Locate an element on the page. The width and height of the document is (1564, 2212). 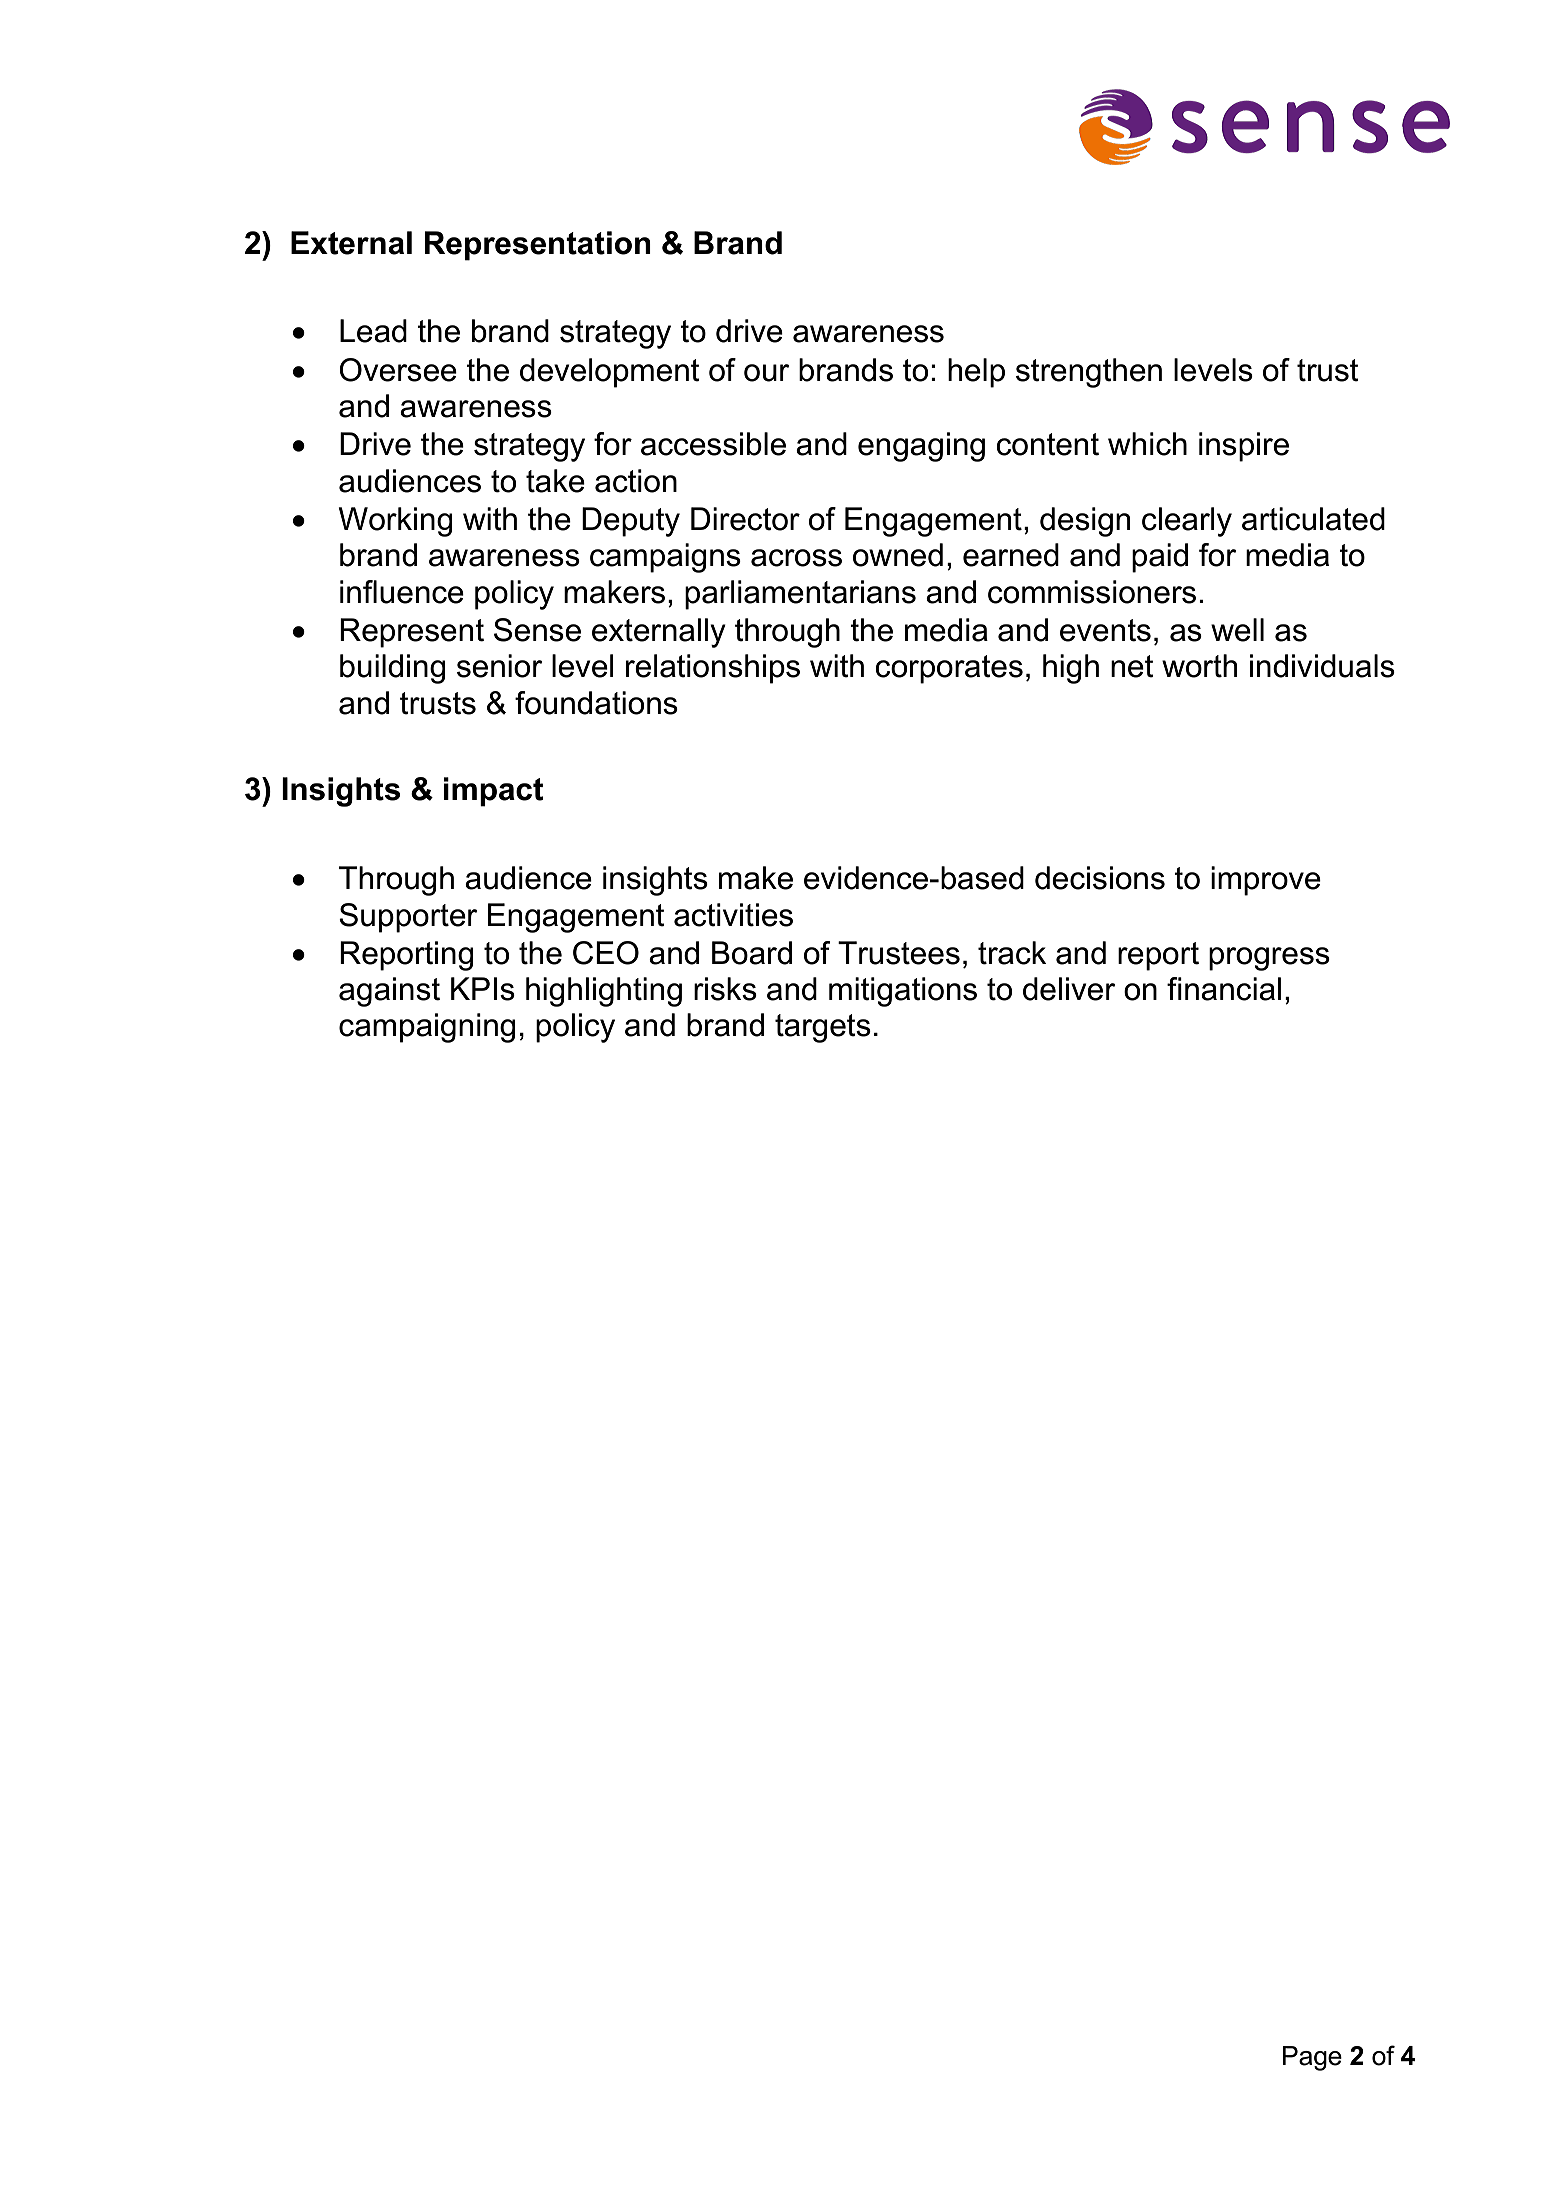
impact is located at coordinates (493, 792).
